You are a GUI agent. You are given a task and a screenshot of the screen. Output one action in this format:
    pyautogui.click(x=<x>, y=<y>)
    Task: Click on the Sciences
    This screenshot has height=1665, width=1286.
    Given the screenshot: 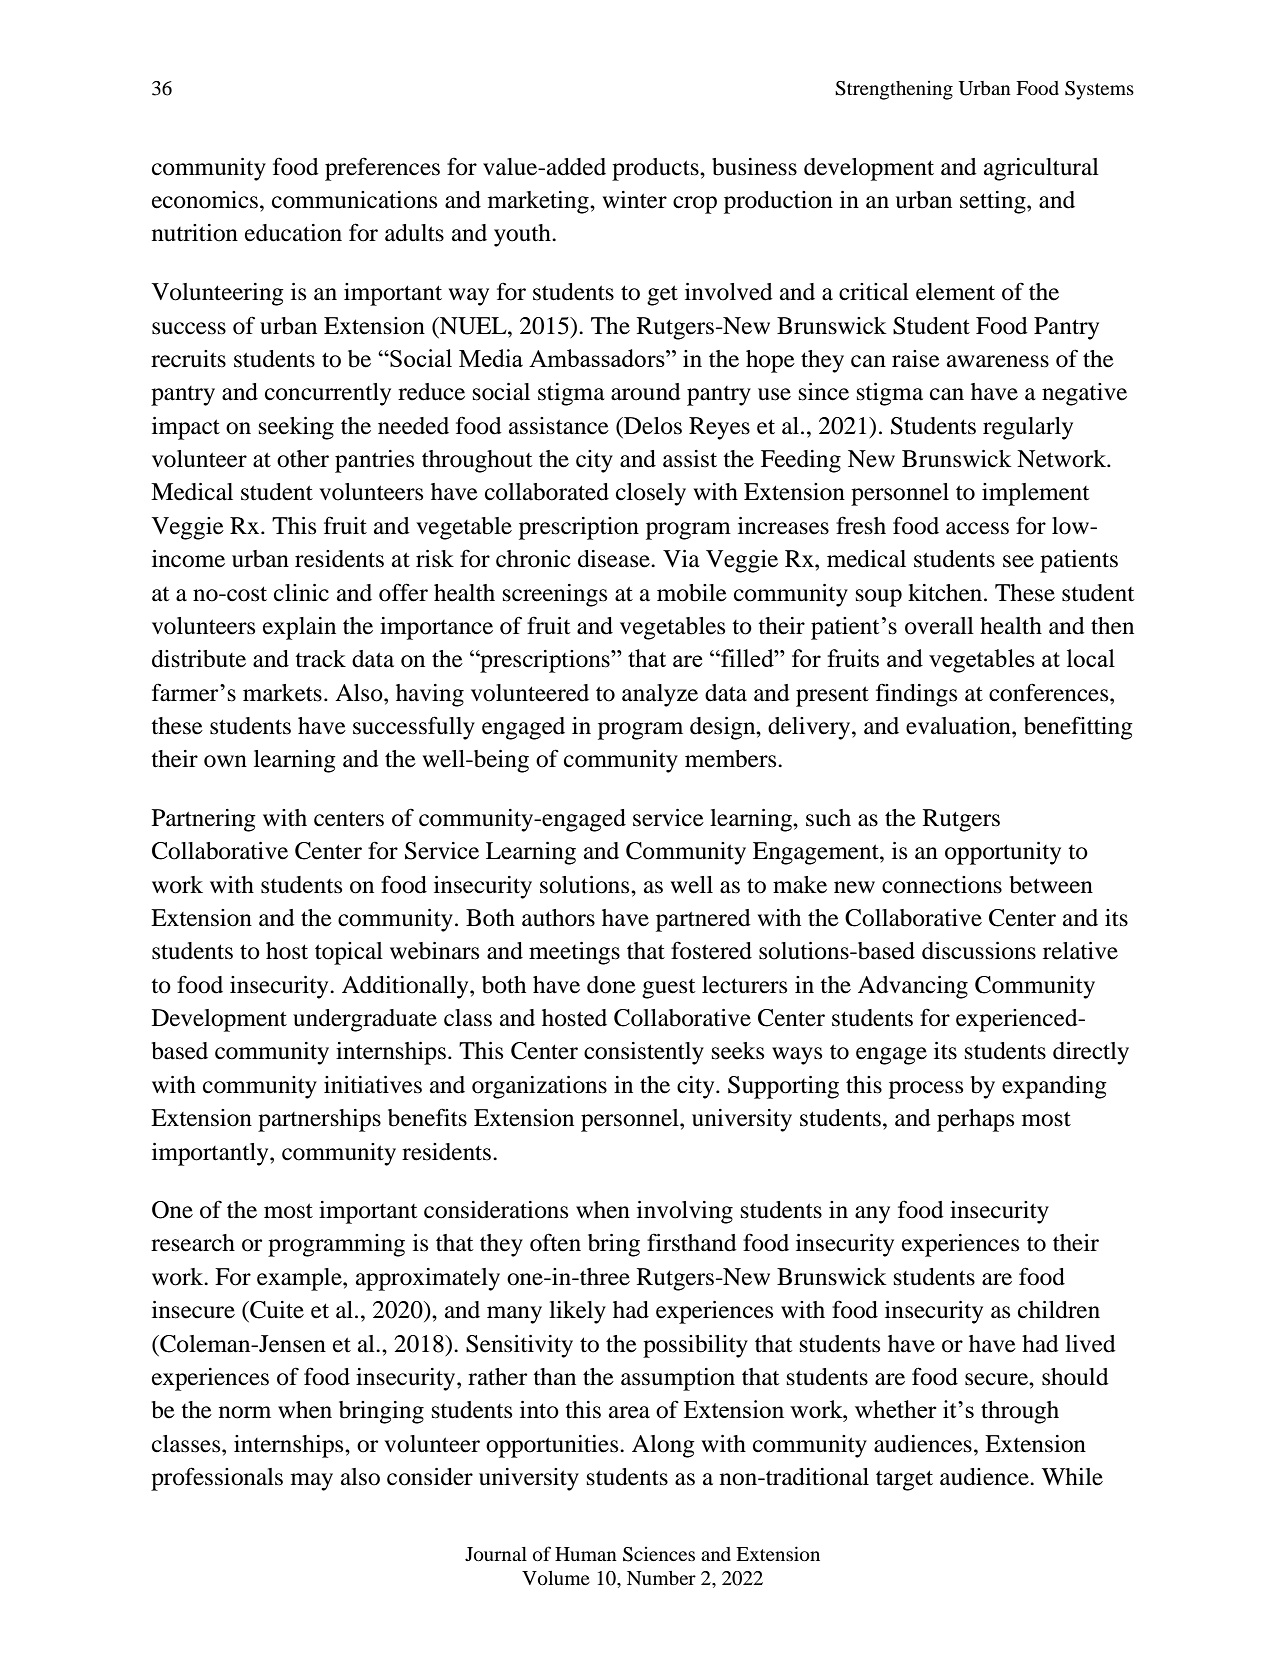 What is the action you would take?
    pyautogui.click(x=659, y=1554)
